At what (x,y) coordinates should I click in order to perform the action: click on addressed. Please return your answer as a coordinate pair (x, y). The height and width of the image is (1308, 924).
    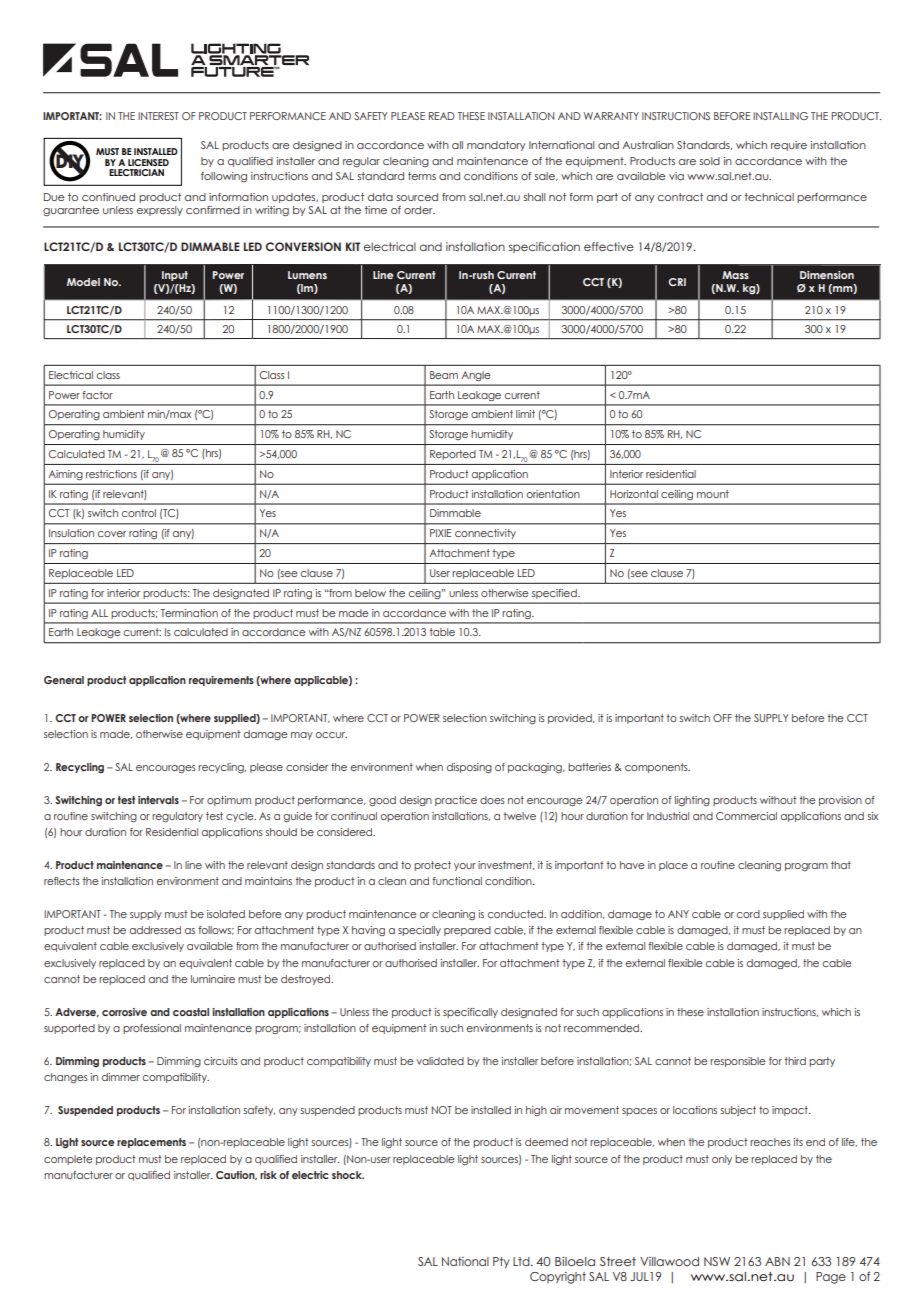
    Looking at the image, I should click on (155, 930).
